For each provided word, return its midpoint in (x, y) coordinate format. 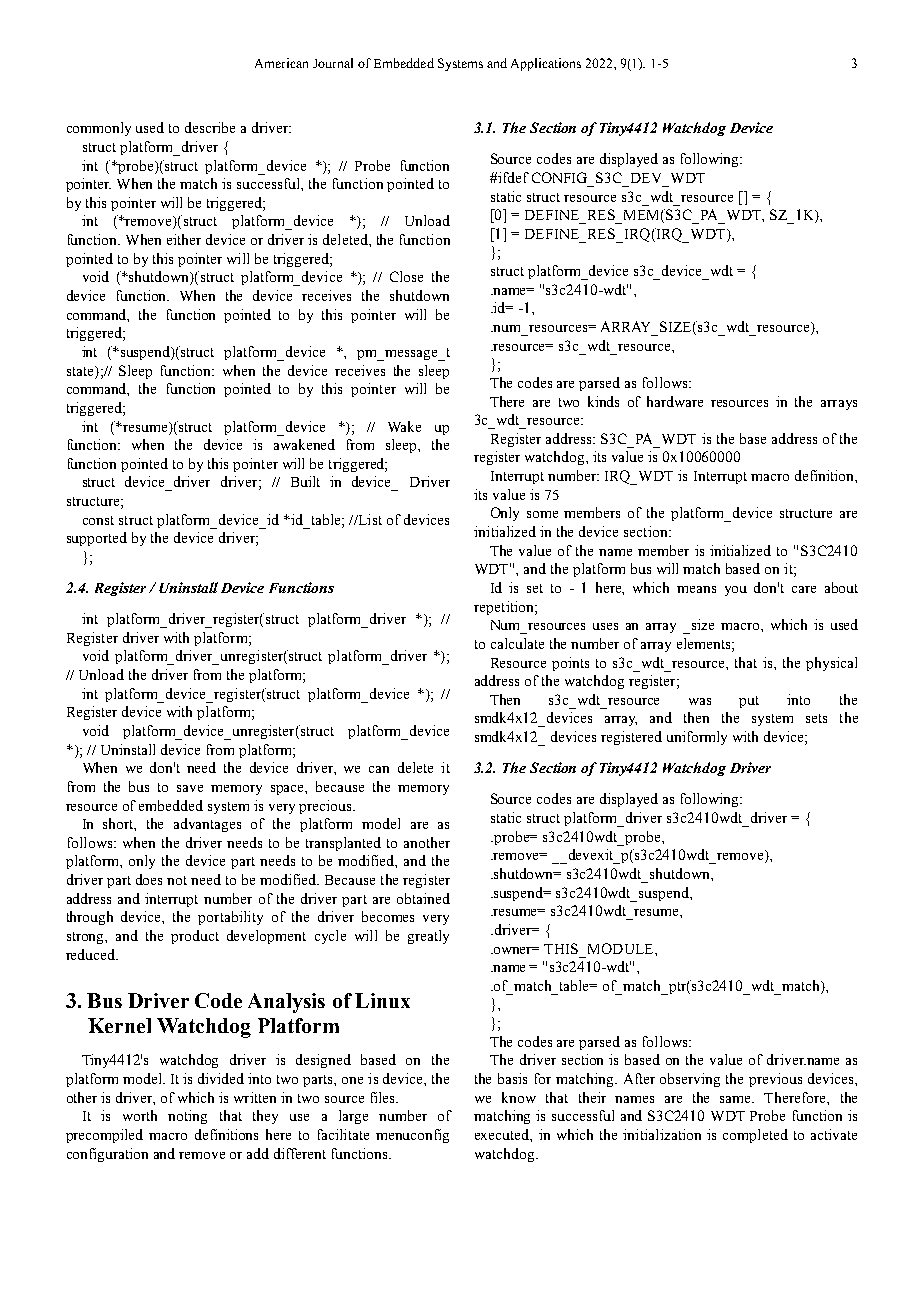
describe (210, 127)
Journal (333, 63)
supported (97, 539)
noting (187, 1117)
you (736, 591)
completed (755, 1136)
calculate (517, 643)
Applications (546, 64)
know (519, 1097)
